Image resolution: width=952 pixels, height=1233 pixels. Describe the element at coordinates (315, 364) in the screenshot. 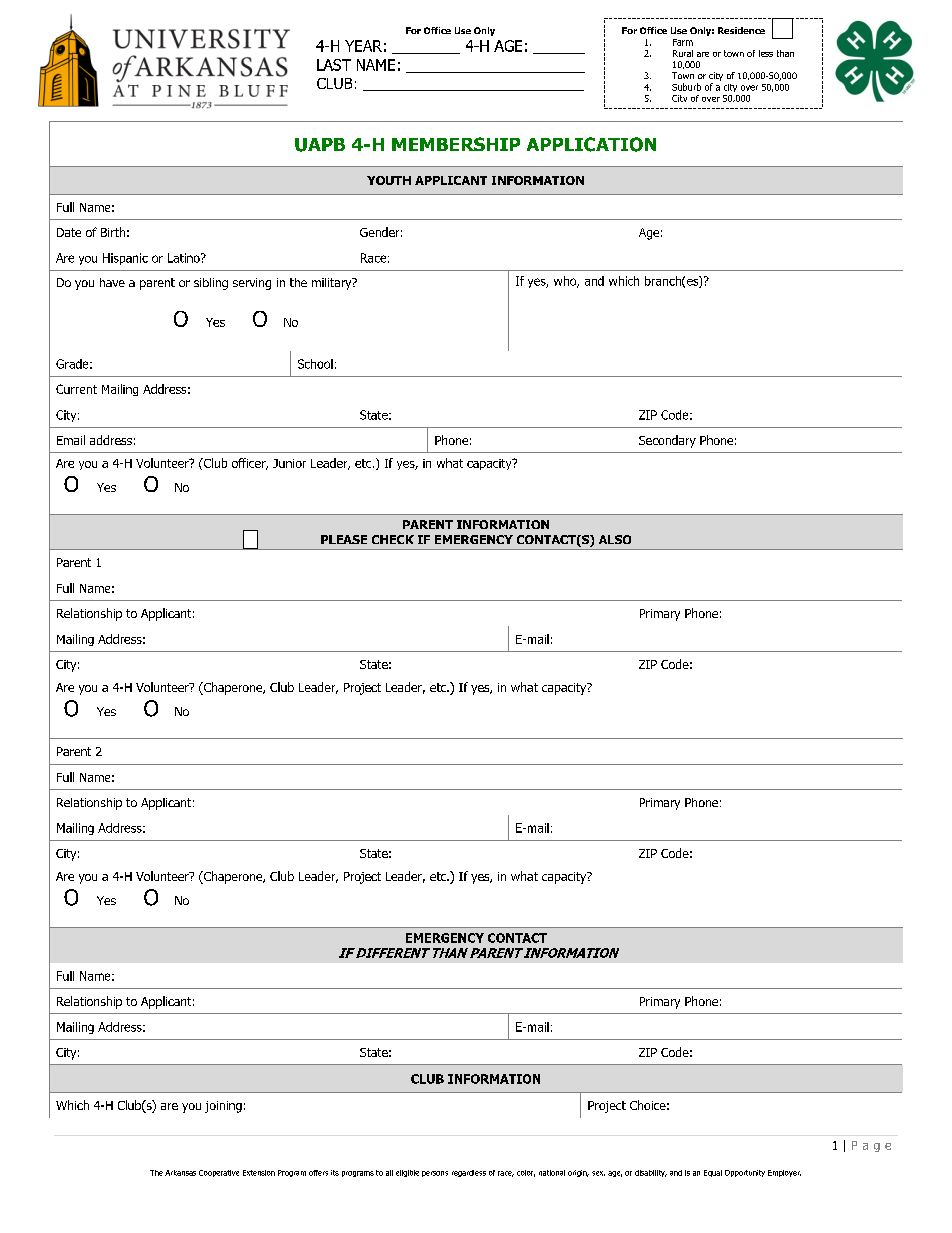

I see `School` at that location.
